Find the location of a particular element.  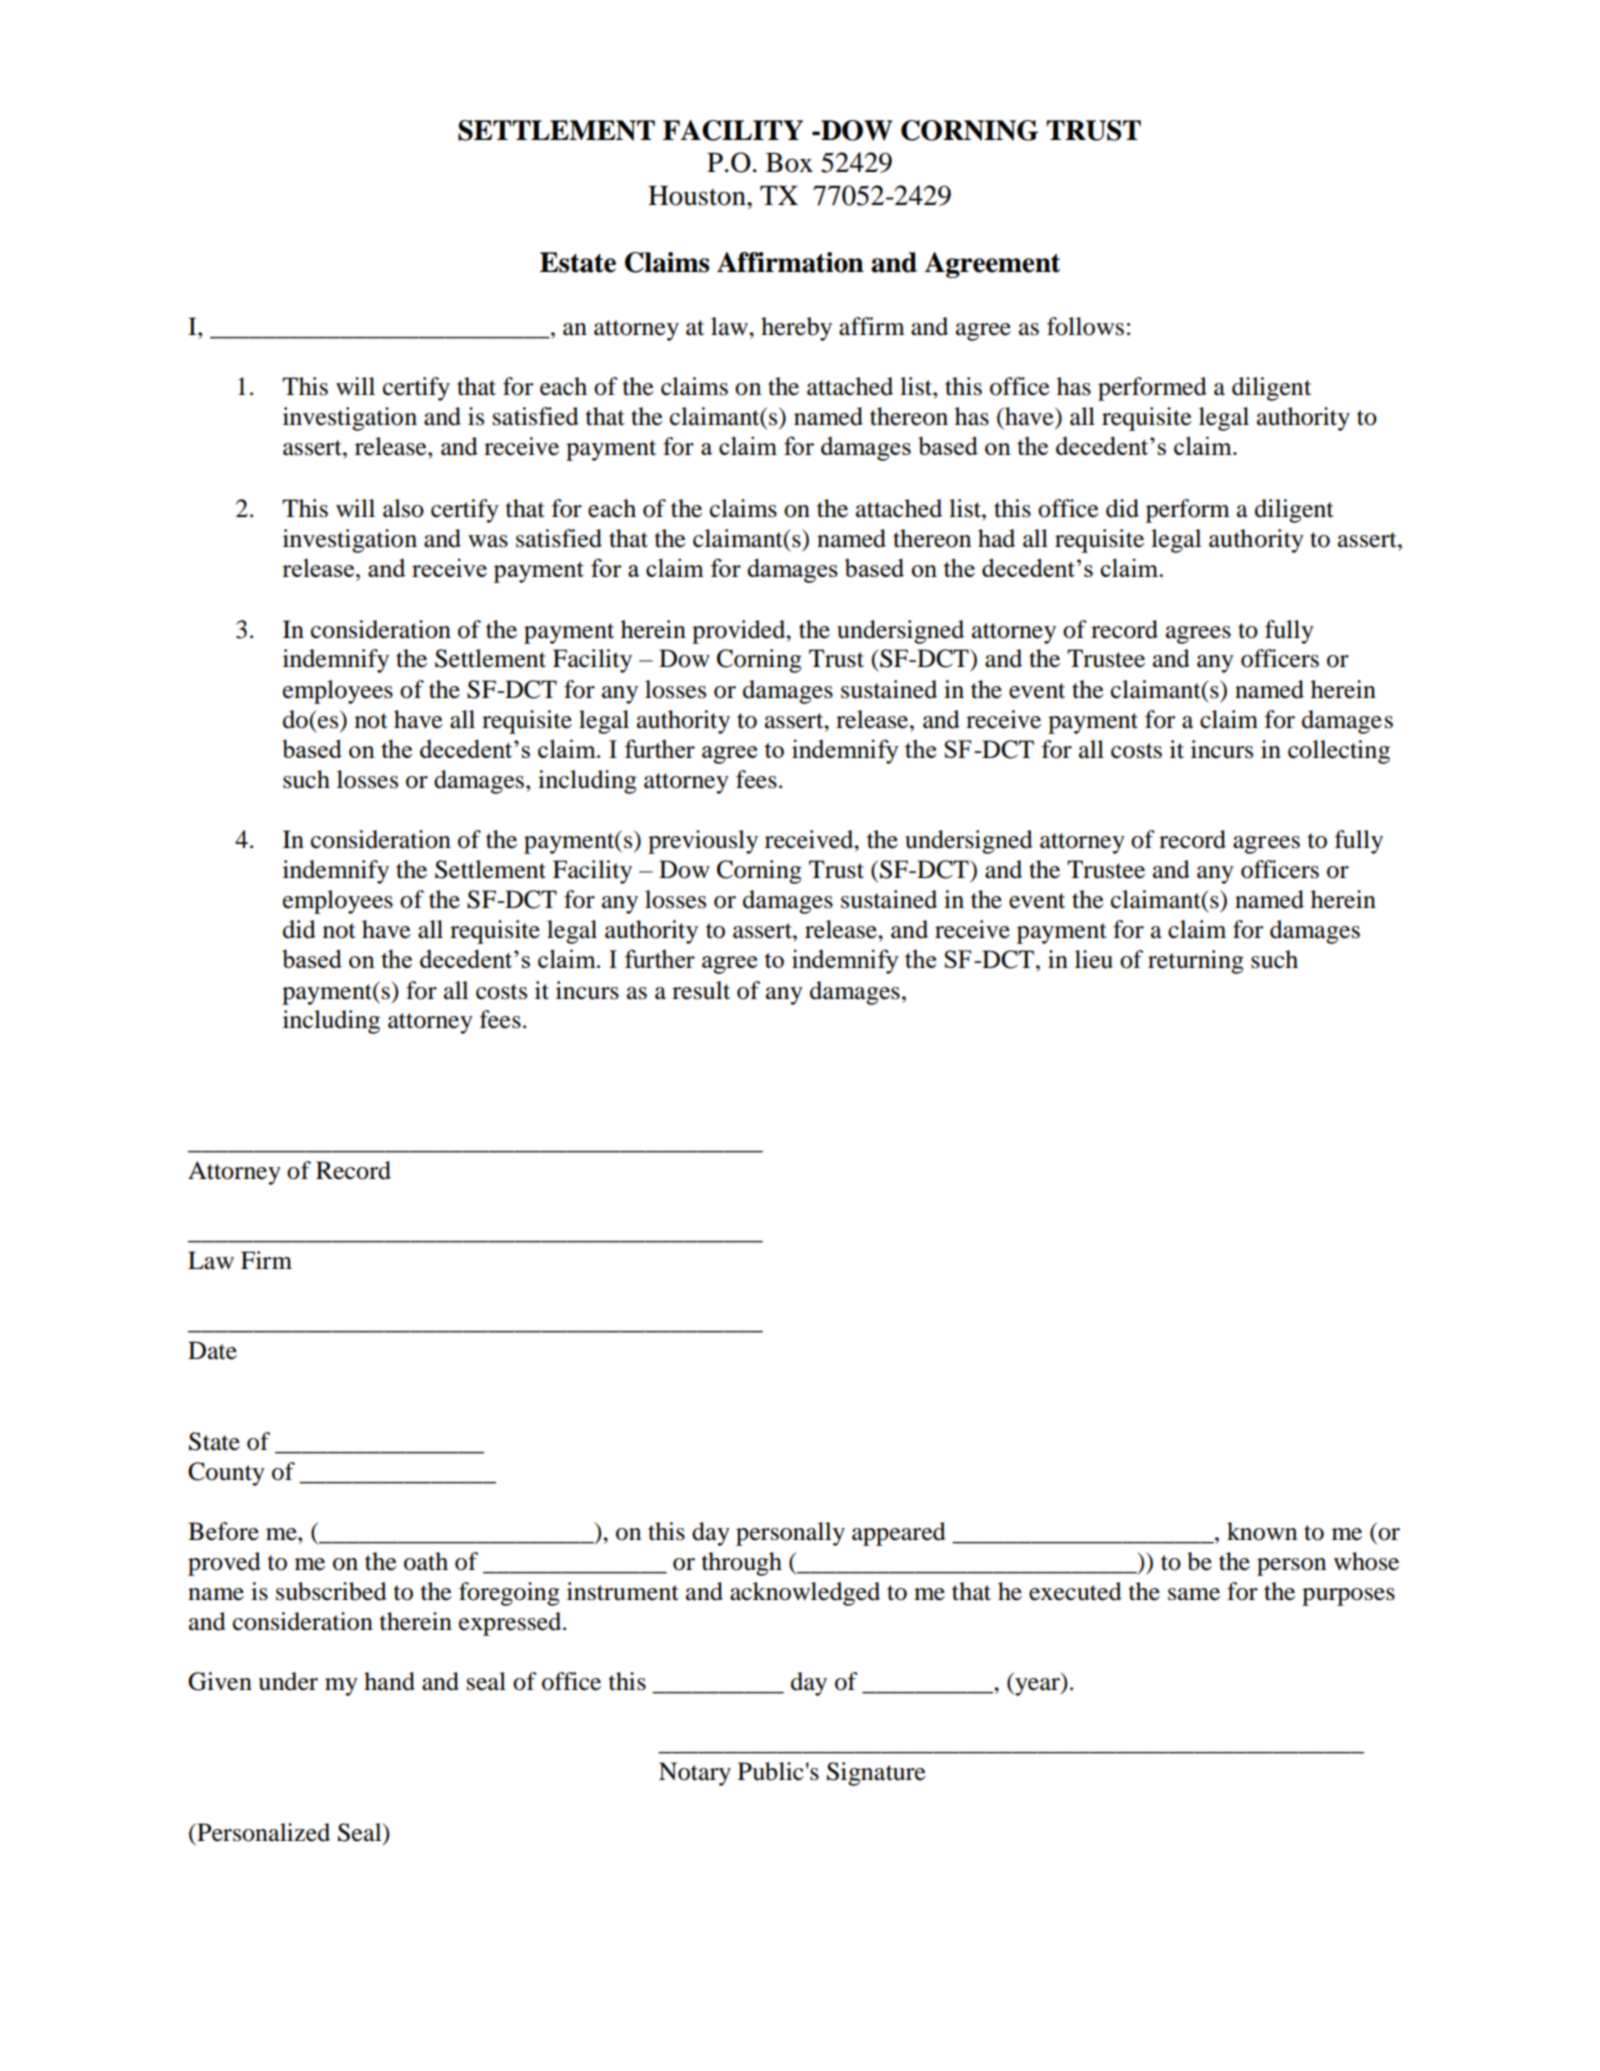

hand is located at coordinates (389, 1681).
